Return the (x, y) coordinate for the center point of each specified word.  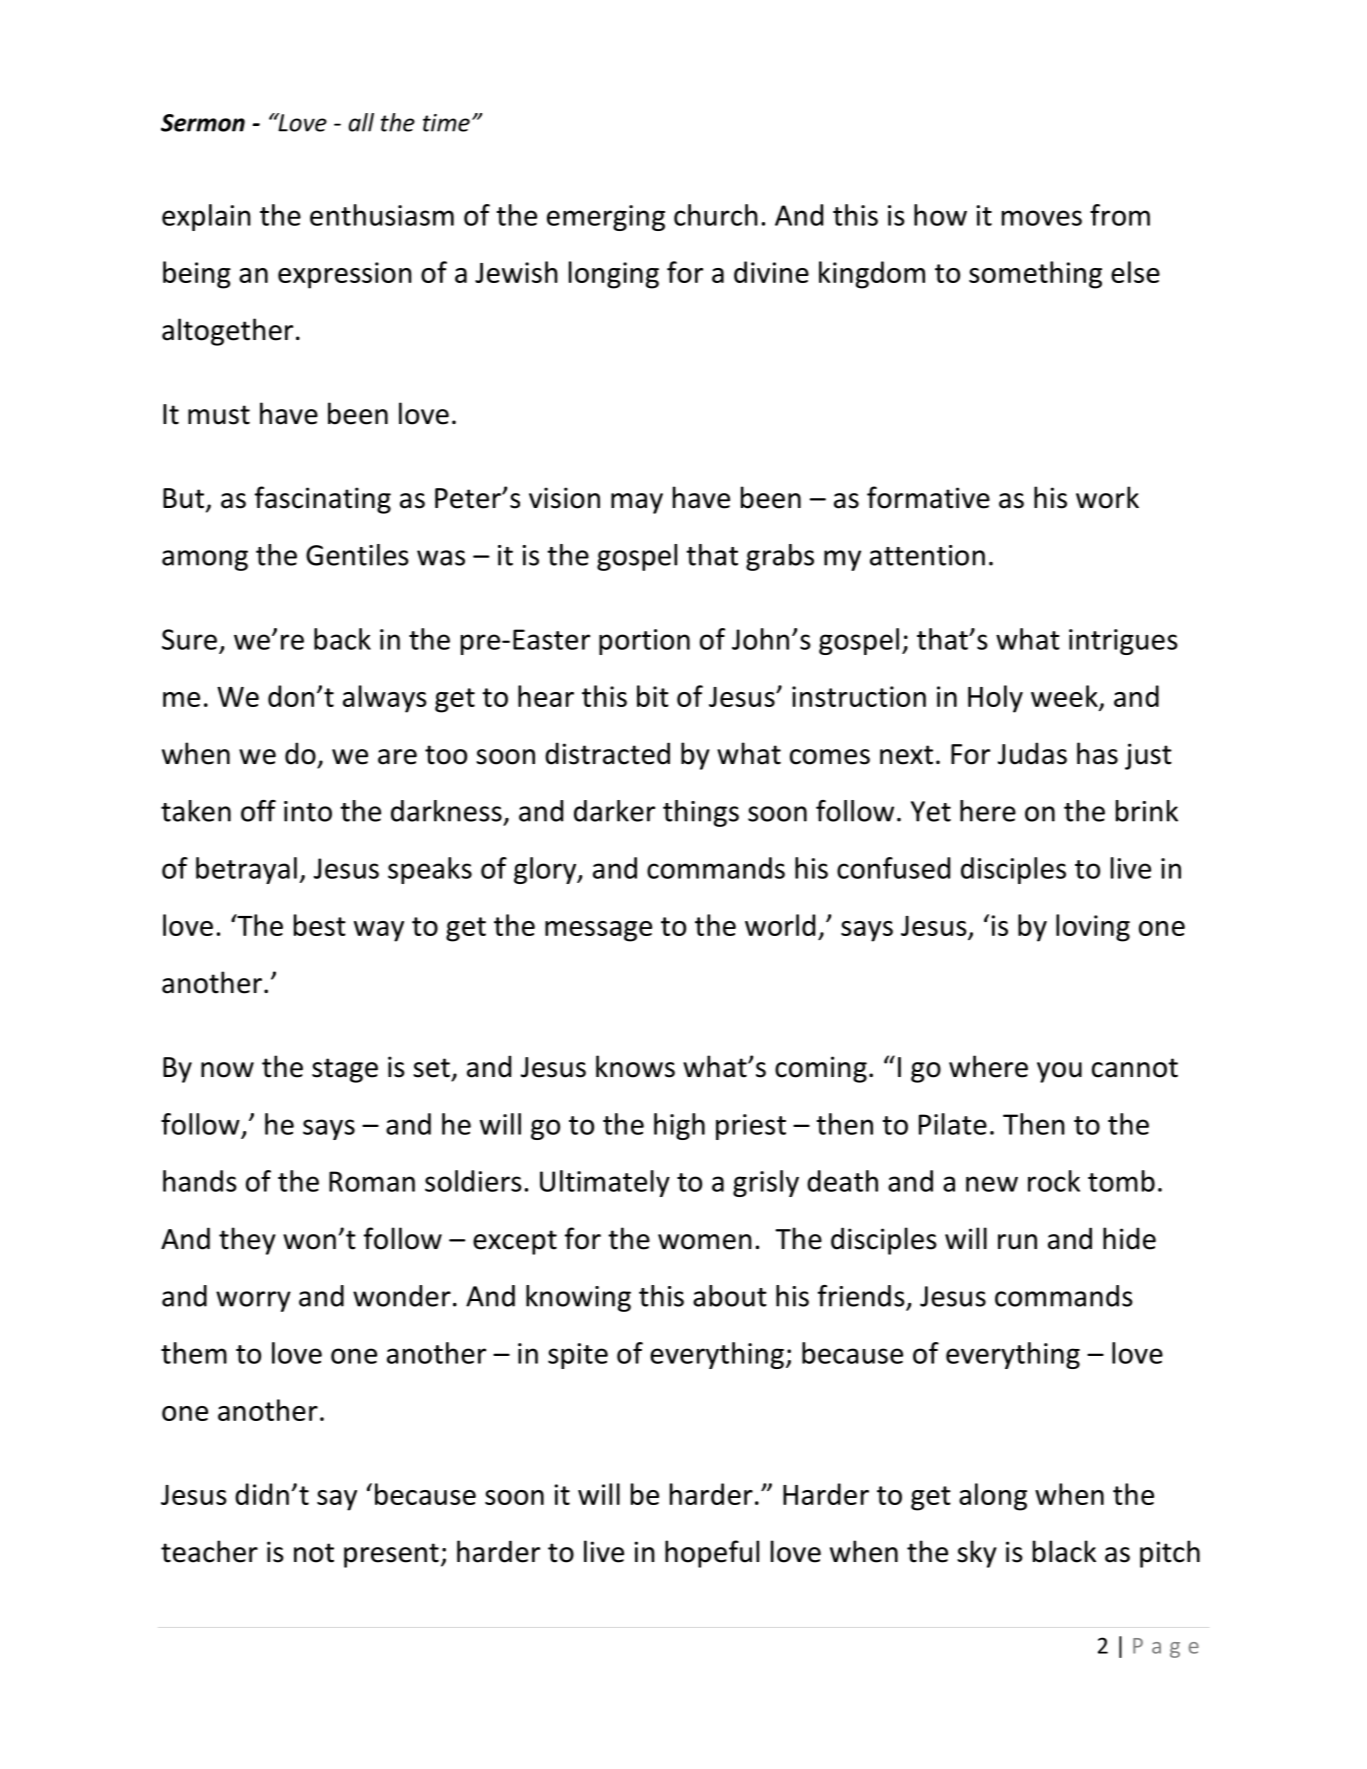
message (598, 931)
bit (653, 696)
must (219, 415)
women (705, 1242)
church (716, 215)
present (391, 1555)
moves (1042, 218)
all (361, 122)
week (1065, 697)
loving (1093, 928)
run (1017, 1242)
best (320, 925)
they (247, 1241)
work (1107, 497)
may (637, 503)
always (385, 699)
